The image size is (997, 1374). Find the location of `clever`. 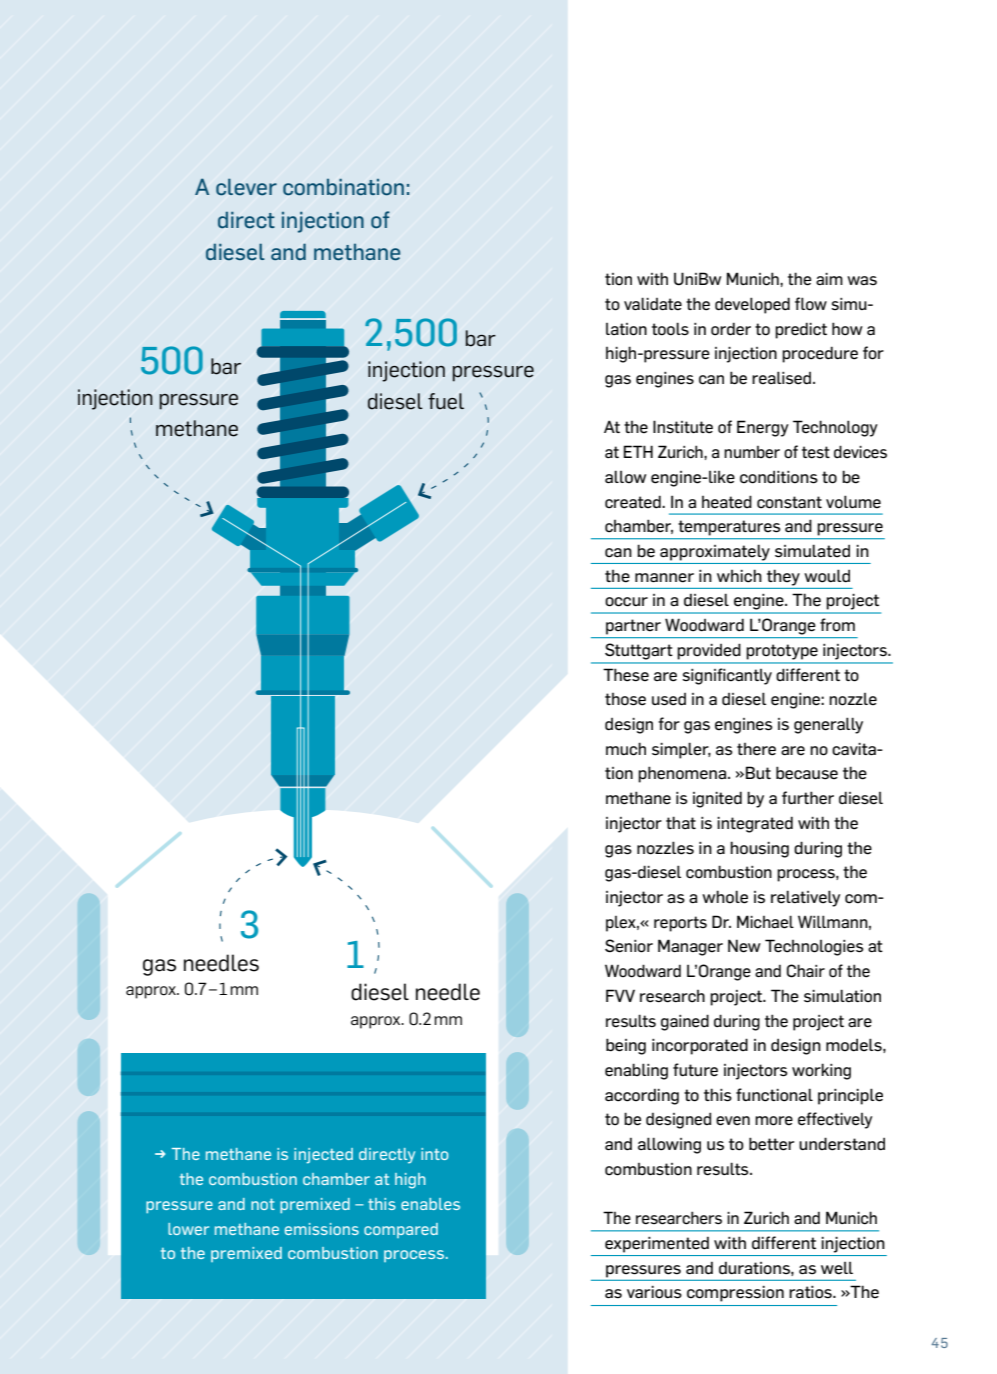

clever is located at coordinates (246, 187).
